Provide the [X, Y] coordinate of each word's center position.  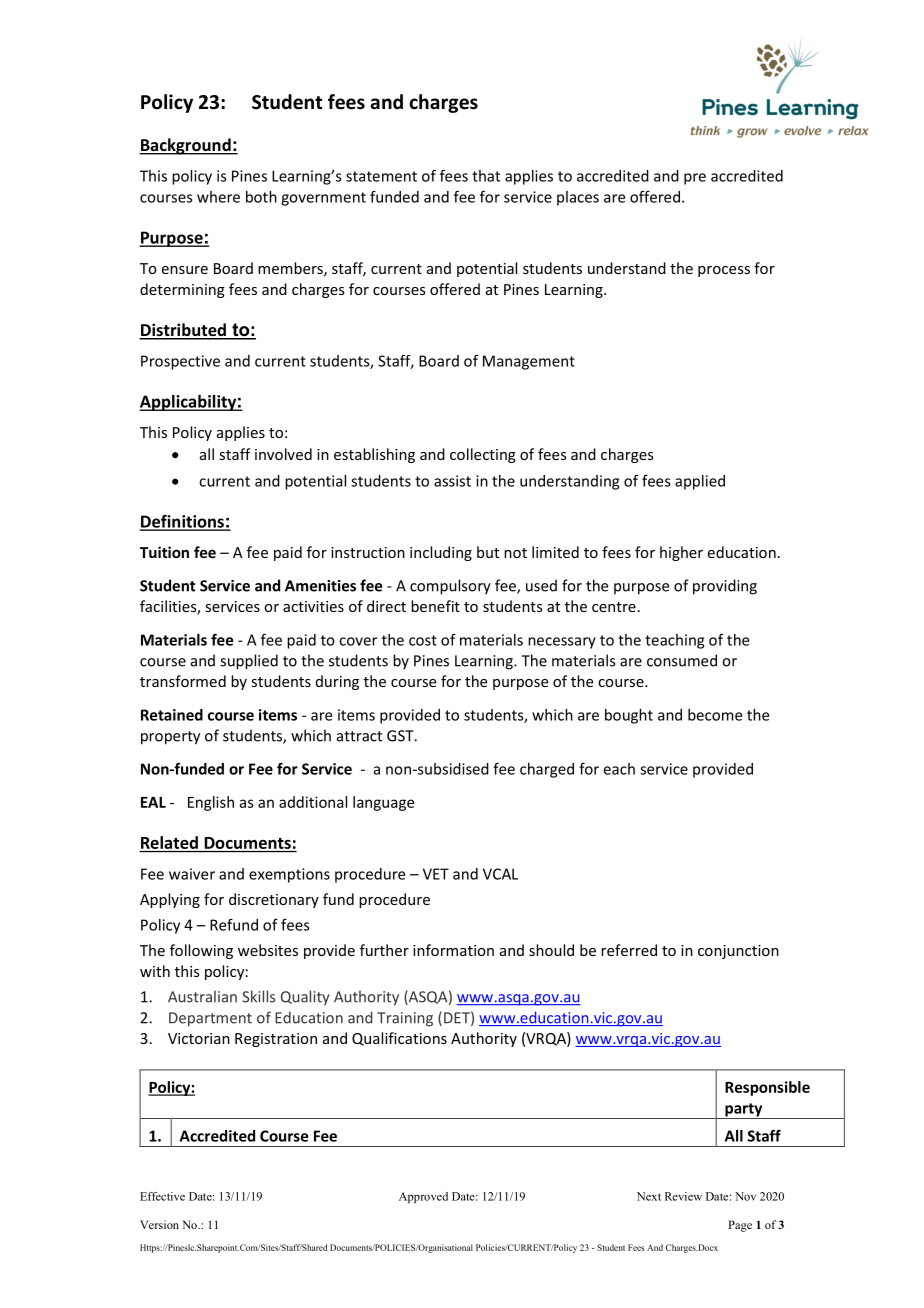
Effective [162, 1196]
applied [700, 482]
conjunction [738, 952]
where [218, 197]
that [486, 176]
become [715, 715]
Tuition [164, 552]
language [383, 803]
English [211, 803]
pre [695, 179]
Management [529, 362]
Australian [202, 996]
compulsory [450, 587]
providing [725, 587]
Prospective [180, 362]
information [453, 950]
